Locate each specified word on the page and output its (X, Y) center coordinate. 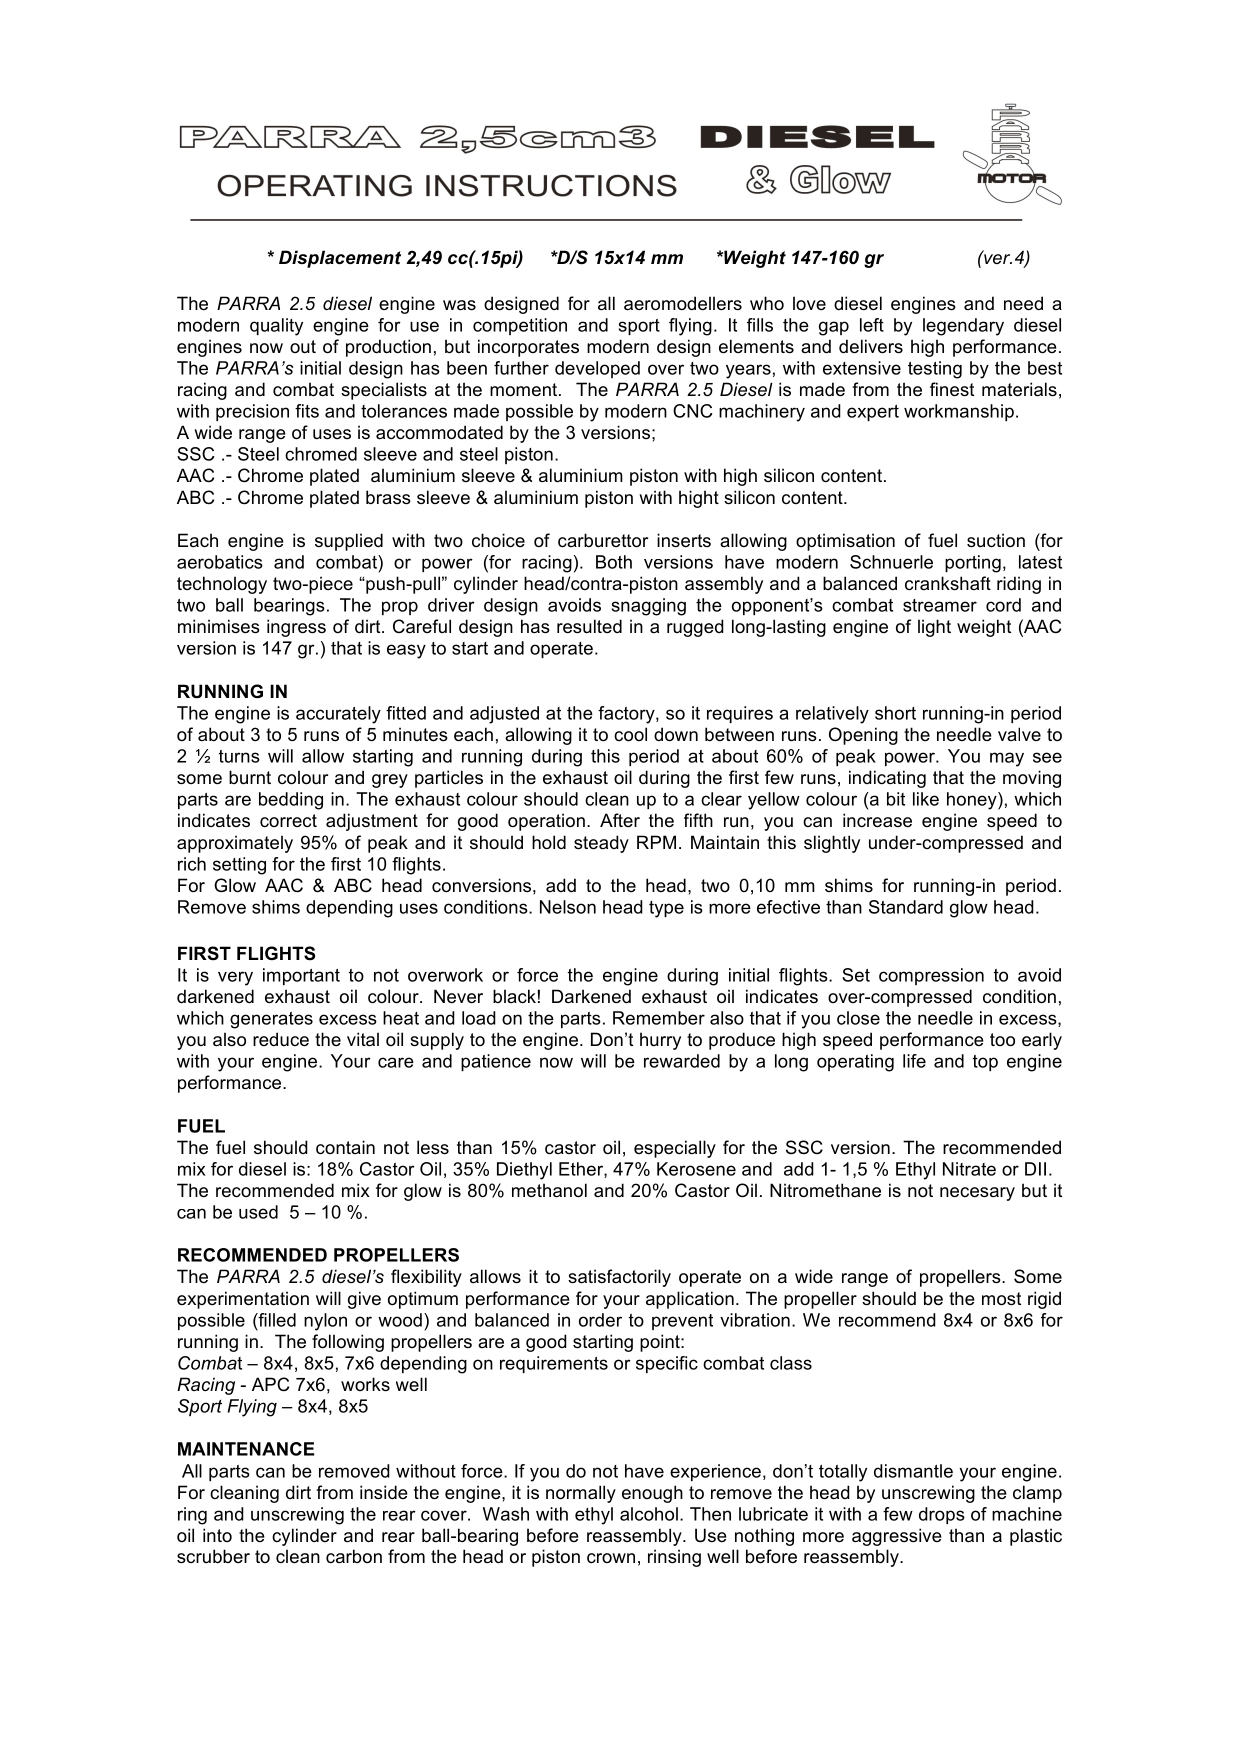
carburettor (603, 540)
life (914, 1061)
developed (597, 369)
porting (973, 564)
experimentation (243, 1300)
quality (276, 327)
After (620, 820)
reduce (281, 1039)
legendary (963, 327)
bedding (291, 801)
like (926, 799)
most (1001, 1299)
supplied (349, 542)
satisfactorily (619, 1278)
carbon (354, 1556)
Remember (659, 1018)
